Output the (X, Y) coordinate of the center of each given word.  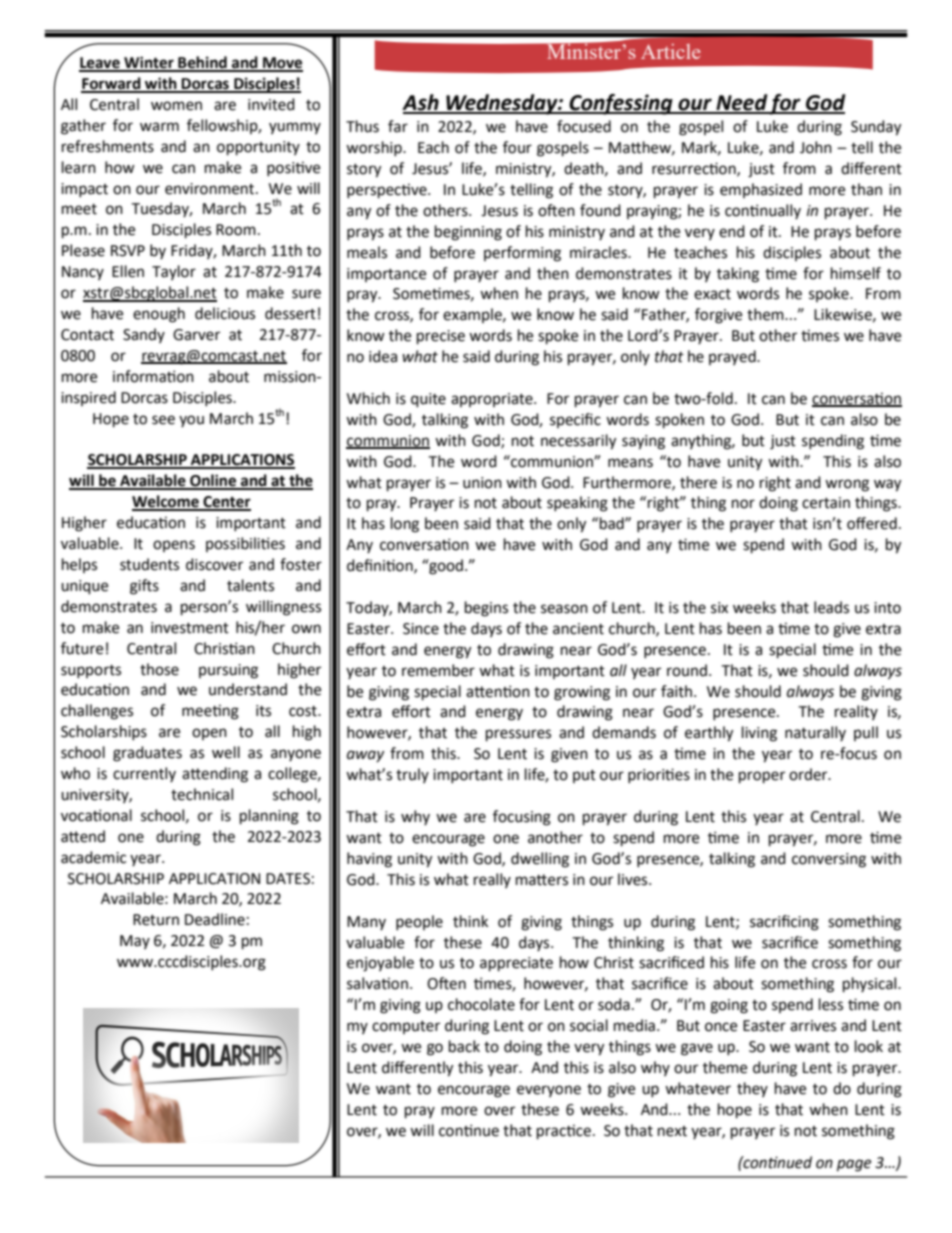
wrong (847, 485)
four (517, 147)
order (809, 774)
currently (144, 774)
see (163, 420)
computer (406, 1027)
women (176, 106)
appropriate (493, 400)
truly (412, 775)
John (816, 147)
